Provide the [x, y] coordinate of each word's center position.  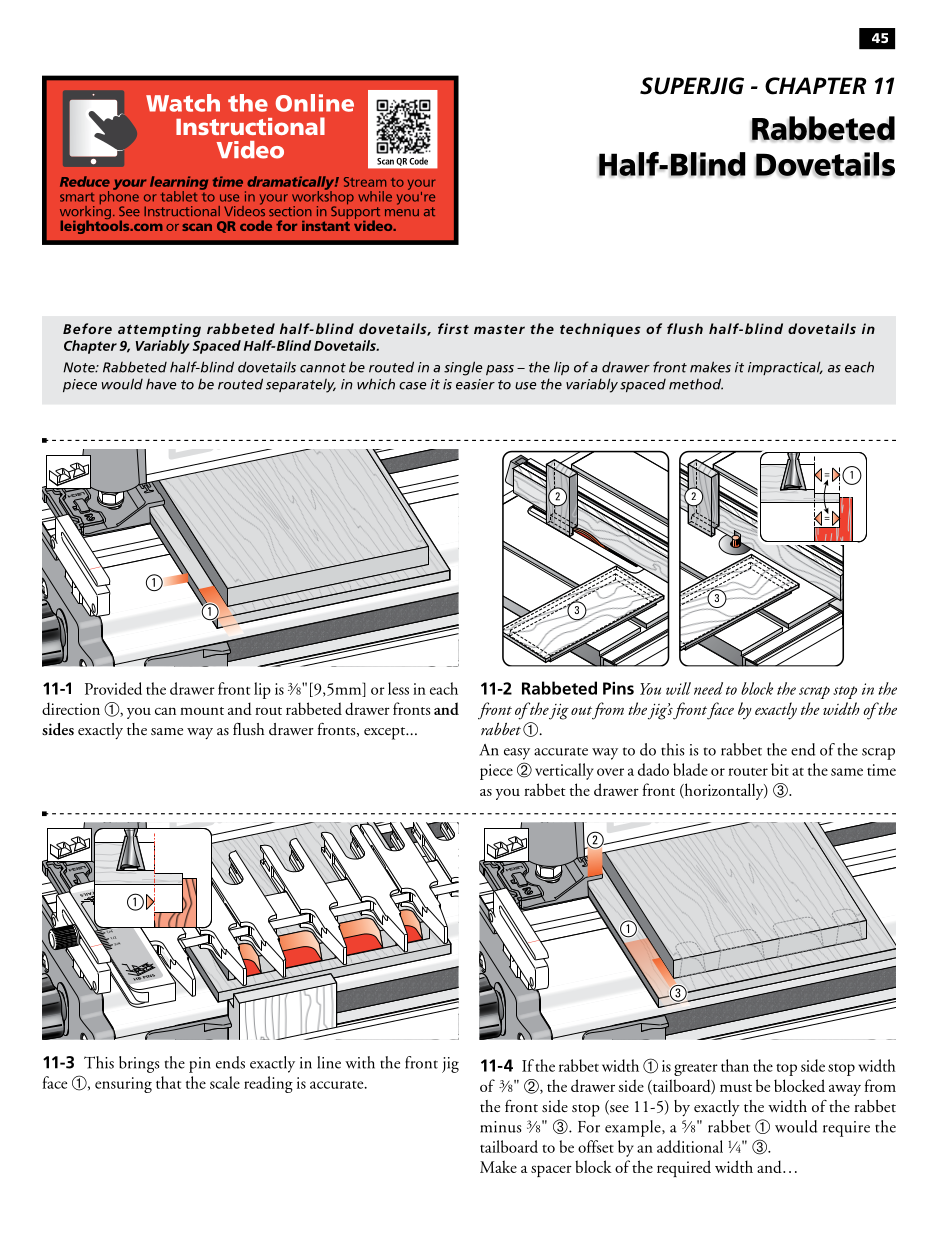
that [168, 1082]
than [735, 1065]
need [708, 688]
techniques [600, 330]
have [161, 384]
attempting [159, 330]
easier [475, 384]
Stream [365, 182]
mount [202, 711]
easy [517, 754]
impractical [785, 368]
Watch [183, 103]
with [360, 1062]
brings [139, 1064]
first [453, 328]
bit [780, 769]
